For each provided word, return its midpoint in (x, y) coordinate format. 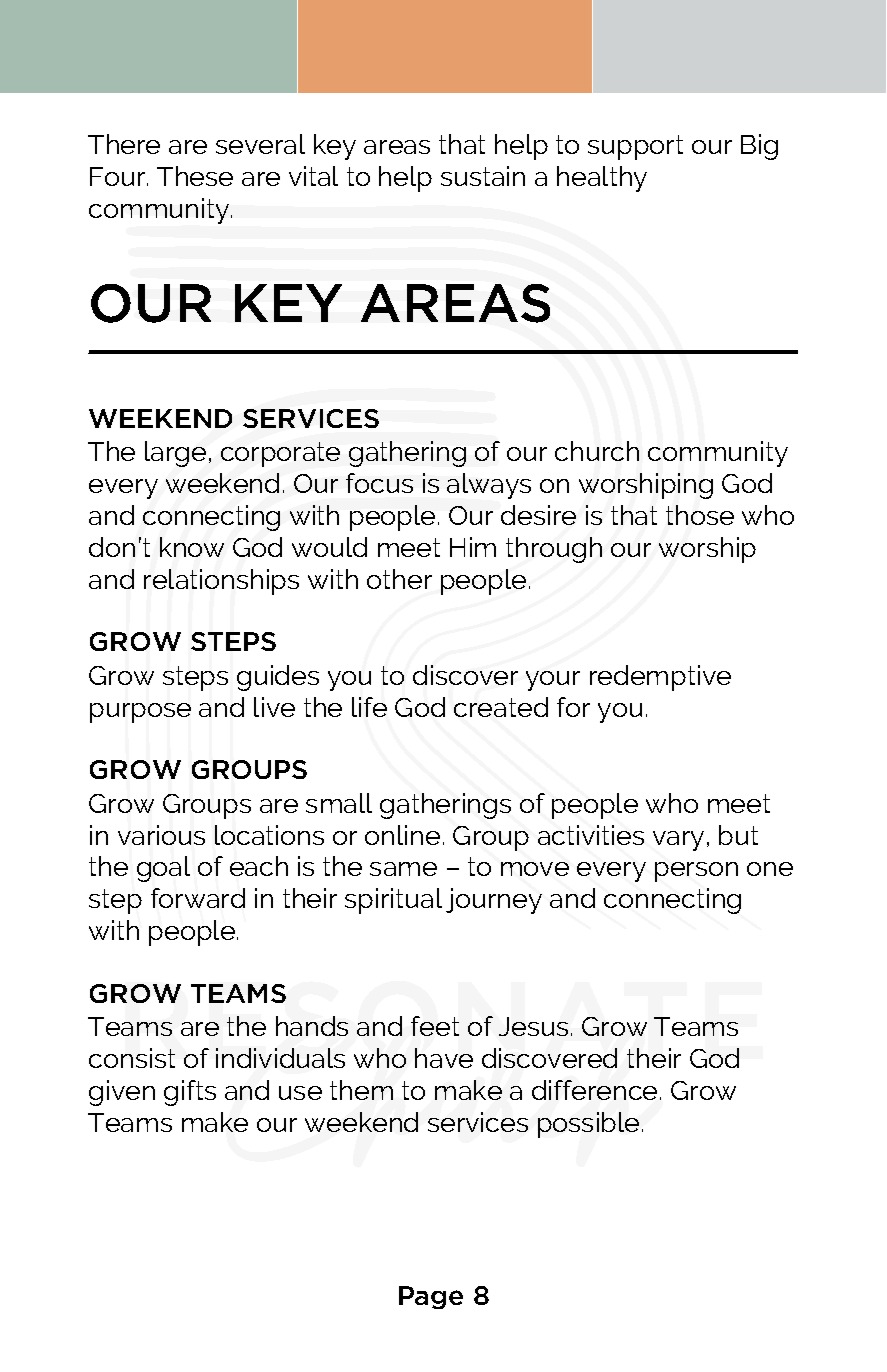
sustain (483, 176)
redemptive (660, 678)
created (501, 707)
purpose (140, 713)
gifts (190, 1093)
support (635, 147)
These (195, 176)
